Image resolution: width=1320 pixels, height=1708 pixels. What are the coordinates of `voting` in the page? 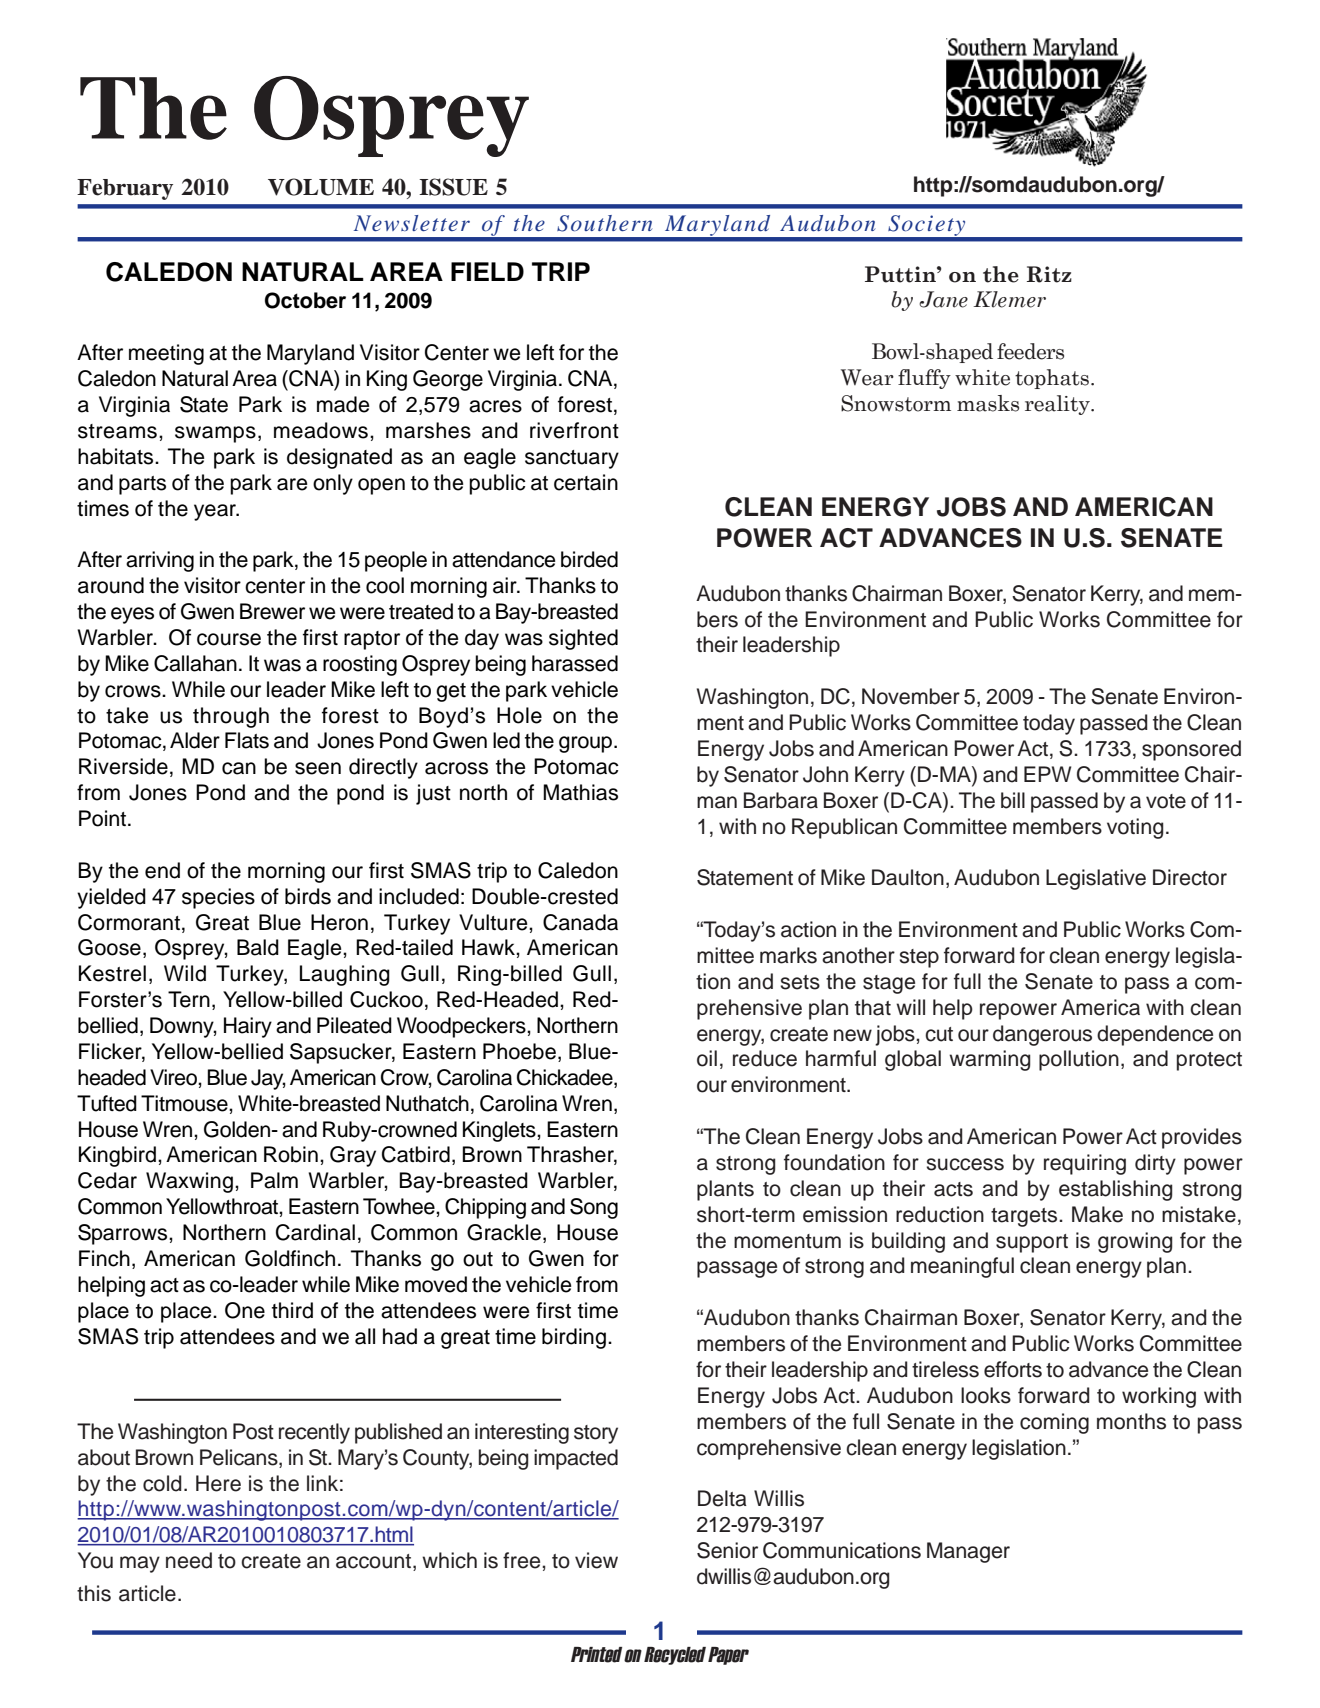 It's located at (1135, 828).
